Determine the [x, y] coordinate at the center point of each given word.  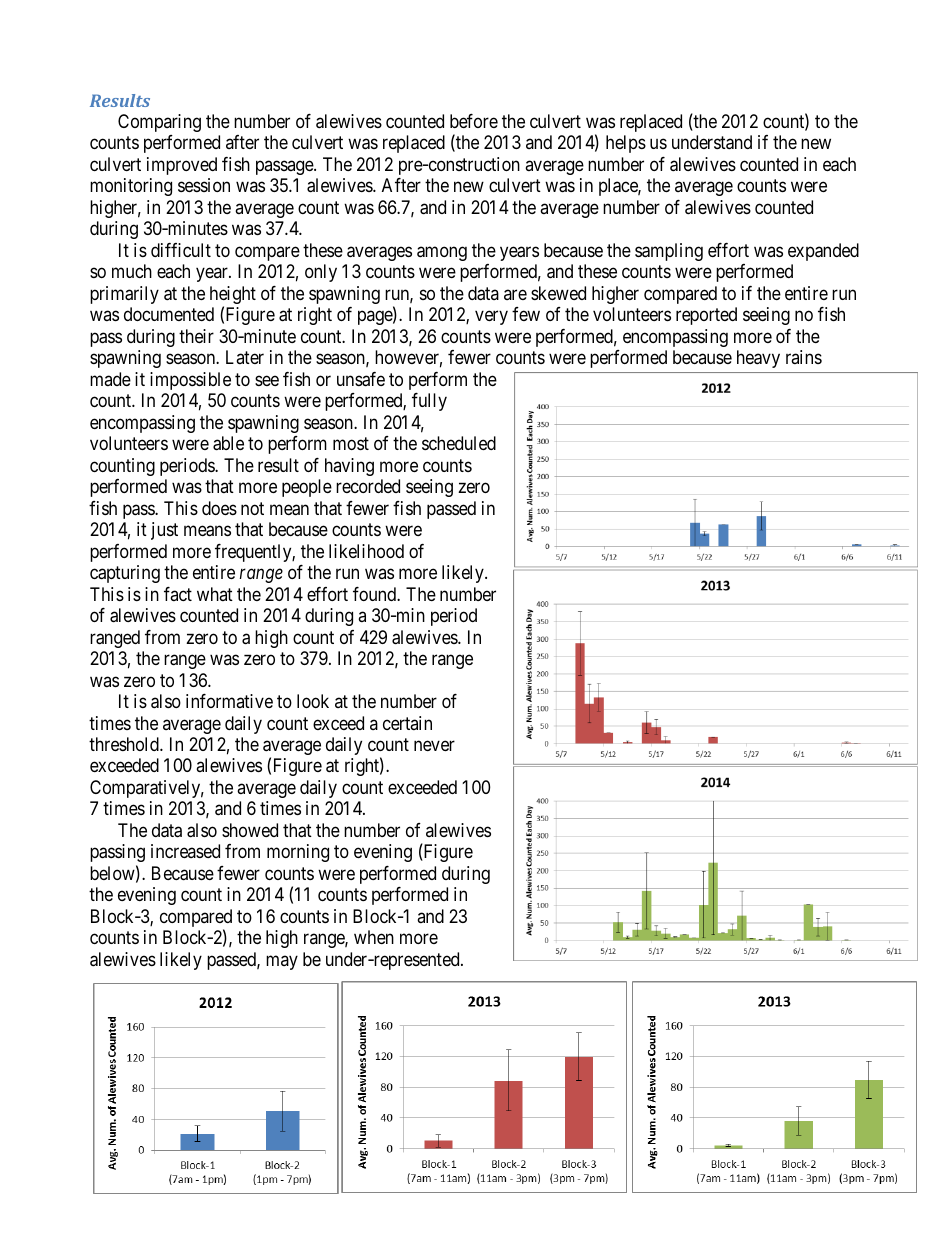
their [196, 336]
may [282, 962]
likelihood [366, 551]
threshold [125, 744]
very [491, 318]
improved [182, 166]
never [434, 745]
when [374, 937]
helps [626, 144]
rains [804, 357]
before [474, 121]
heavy [758, 359]
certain [407, 723]
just [164, 531]
